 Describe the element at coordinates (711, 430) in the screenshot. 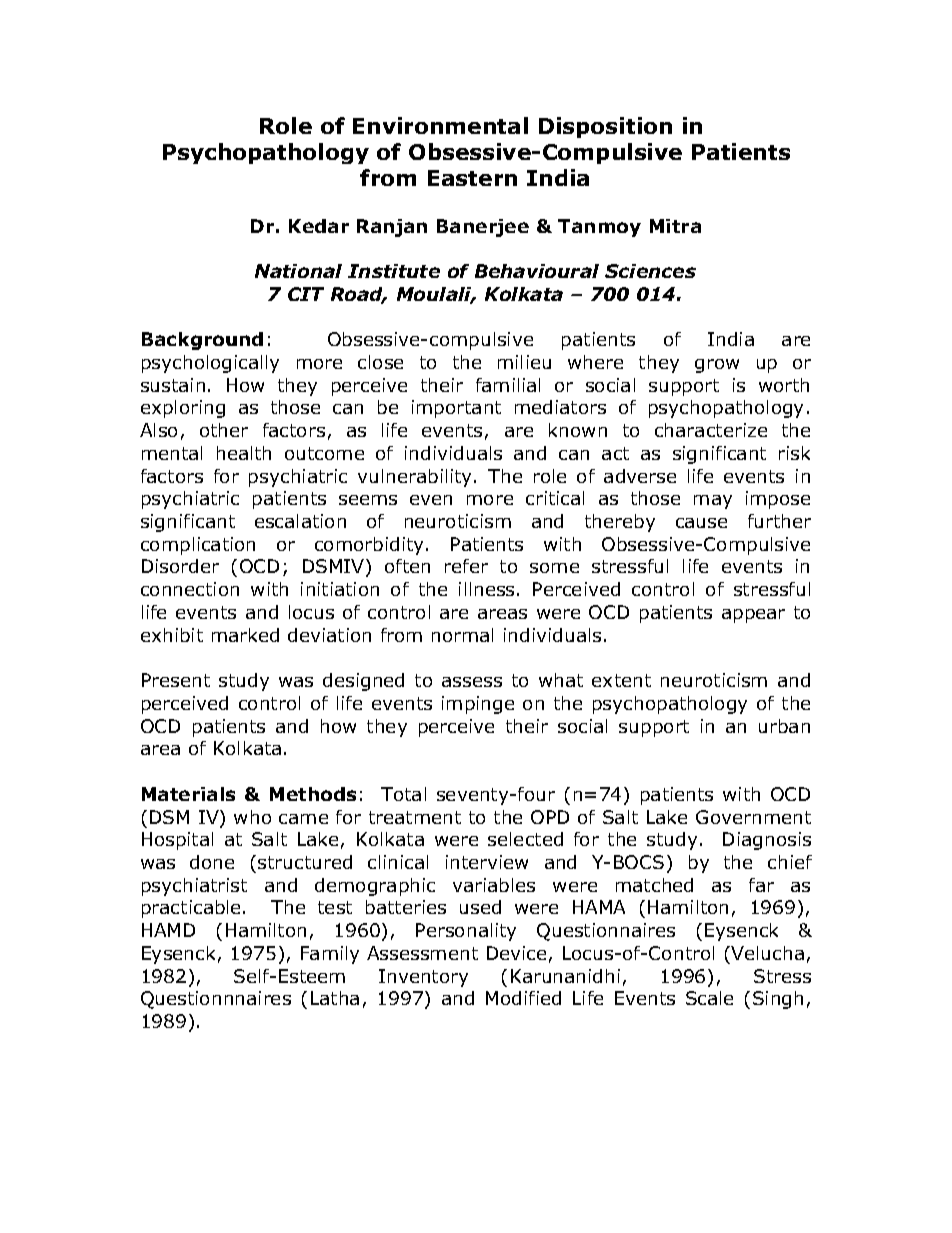

I see `characterize` at that location.
